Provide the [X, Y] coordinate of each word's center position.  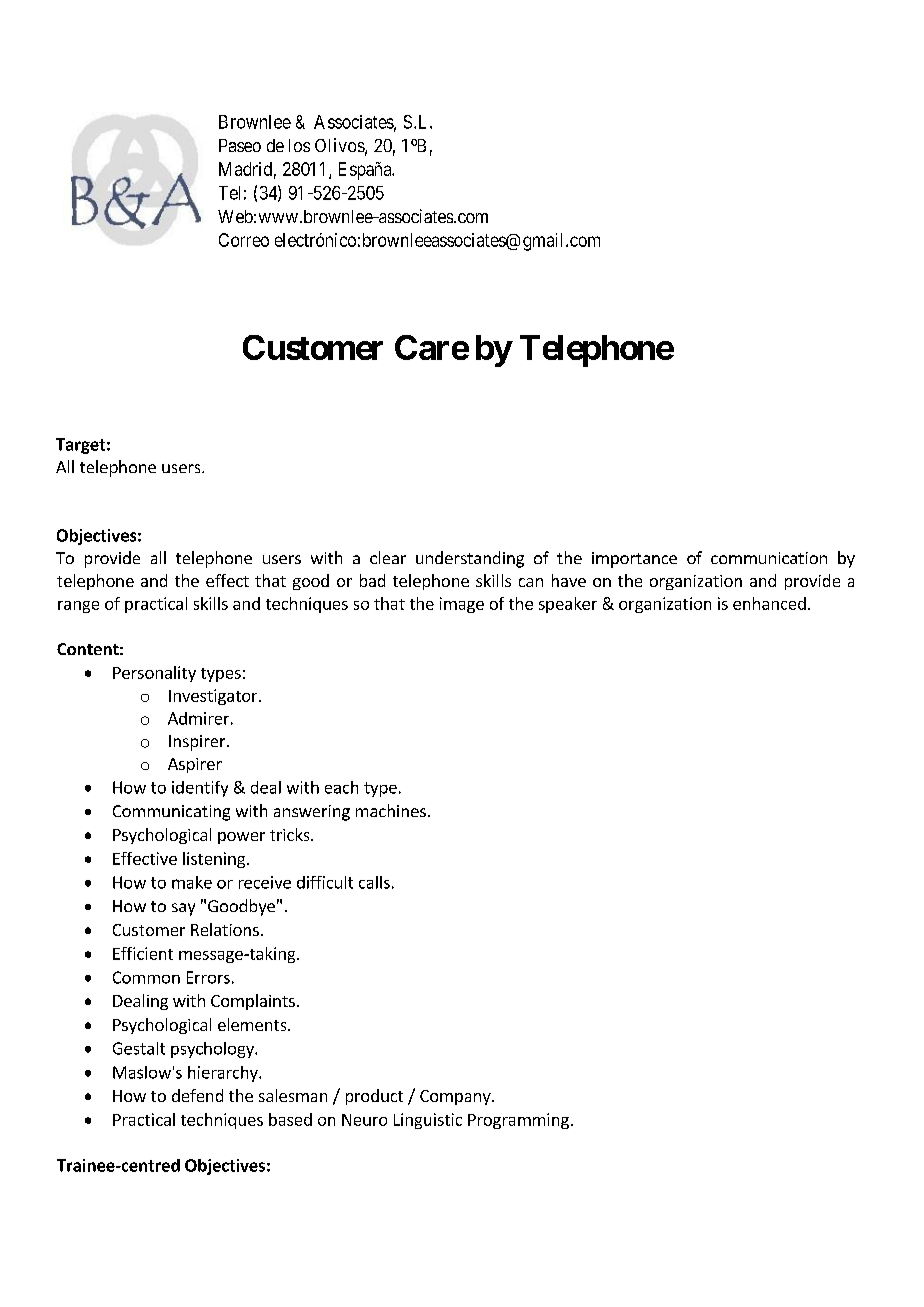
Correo [244, 240]
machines [391, 810]
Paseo [240, 145]
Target [80, 446]
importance [634, 560]
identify [200, 789]
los [299, 145]
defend [197, 1095]
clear [388, 557]
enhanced [769, 603]
